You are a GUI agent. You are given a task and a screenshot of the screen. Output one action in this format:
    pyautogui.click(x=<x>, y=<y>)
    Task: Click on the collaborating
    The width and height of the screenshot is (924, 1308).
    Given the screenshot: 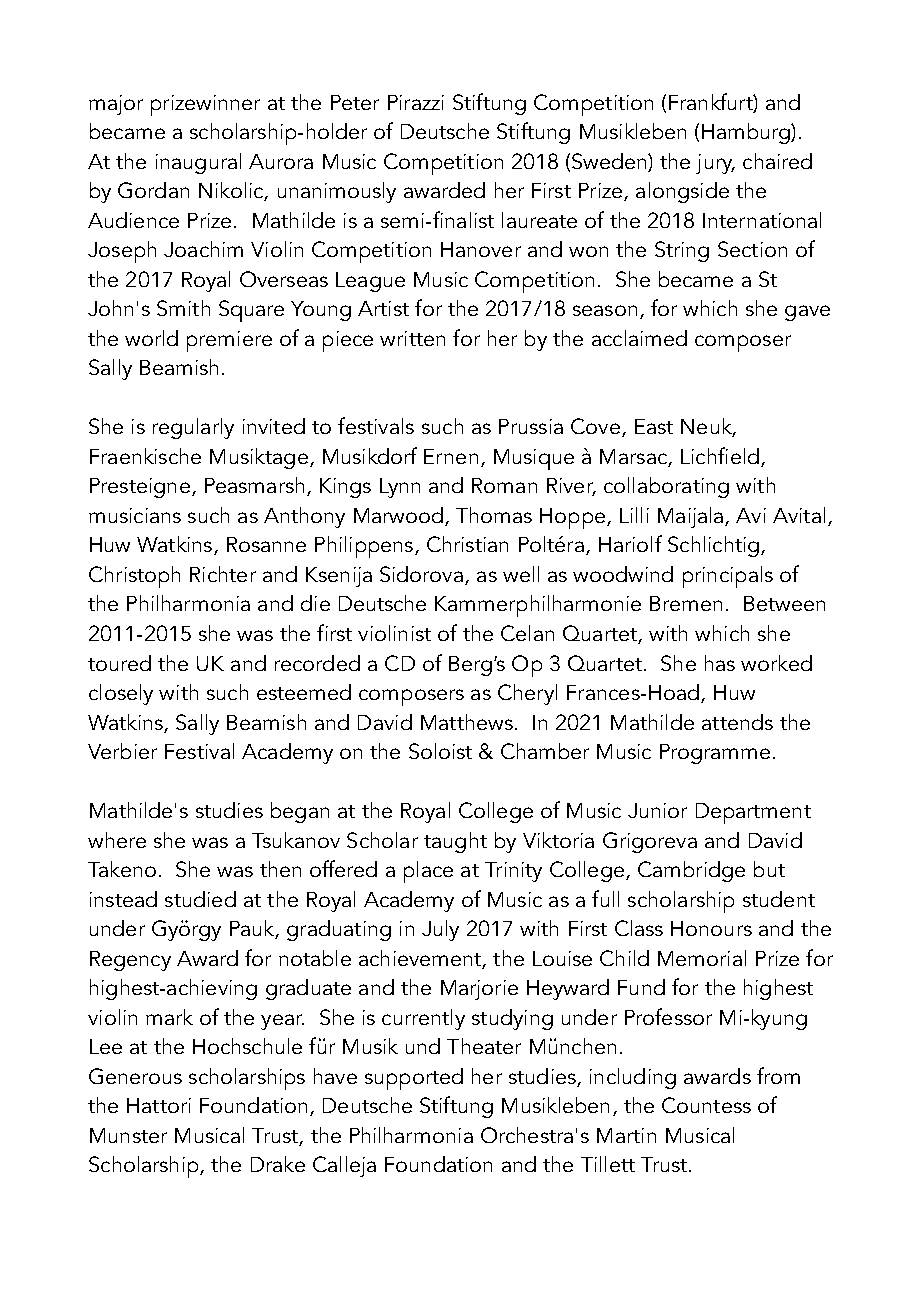 What is the action you would take?
    pyautogui.click(x=666, y=487)
